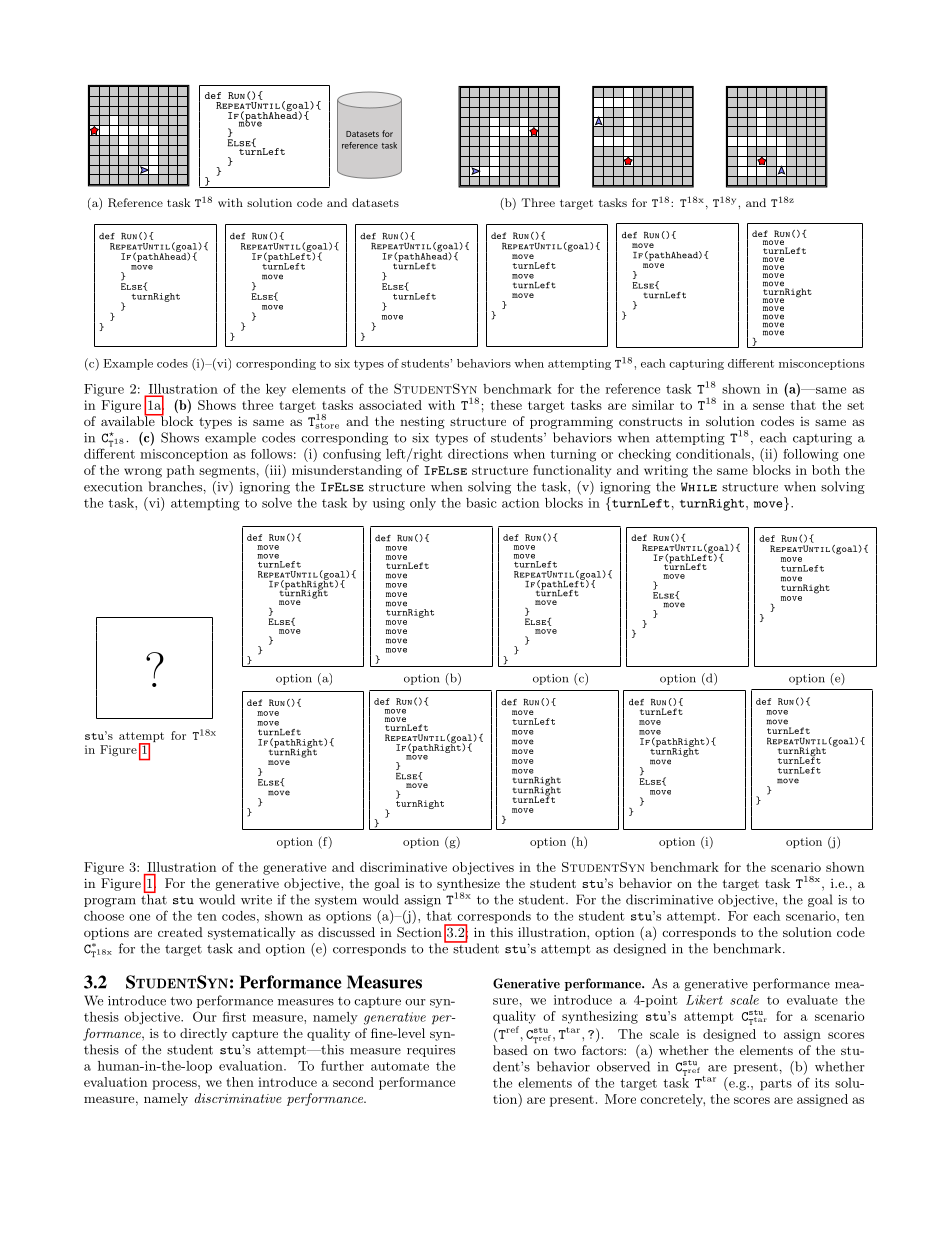 The width and height of the image is (952, 1233). Describe the element at coordinates (768, 406) in the image. I see `sense` at that location.
